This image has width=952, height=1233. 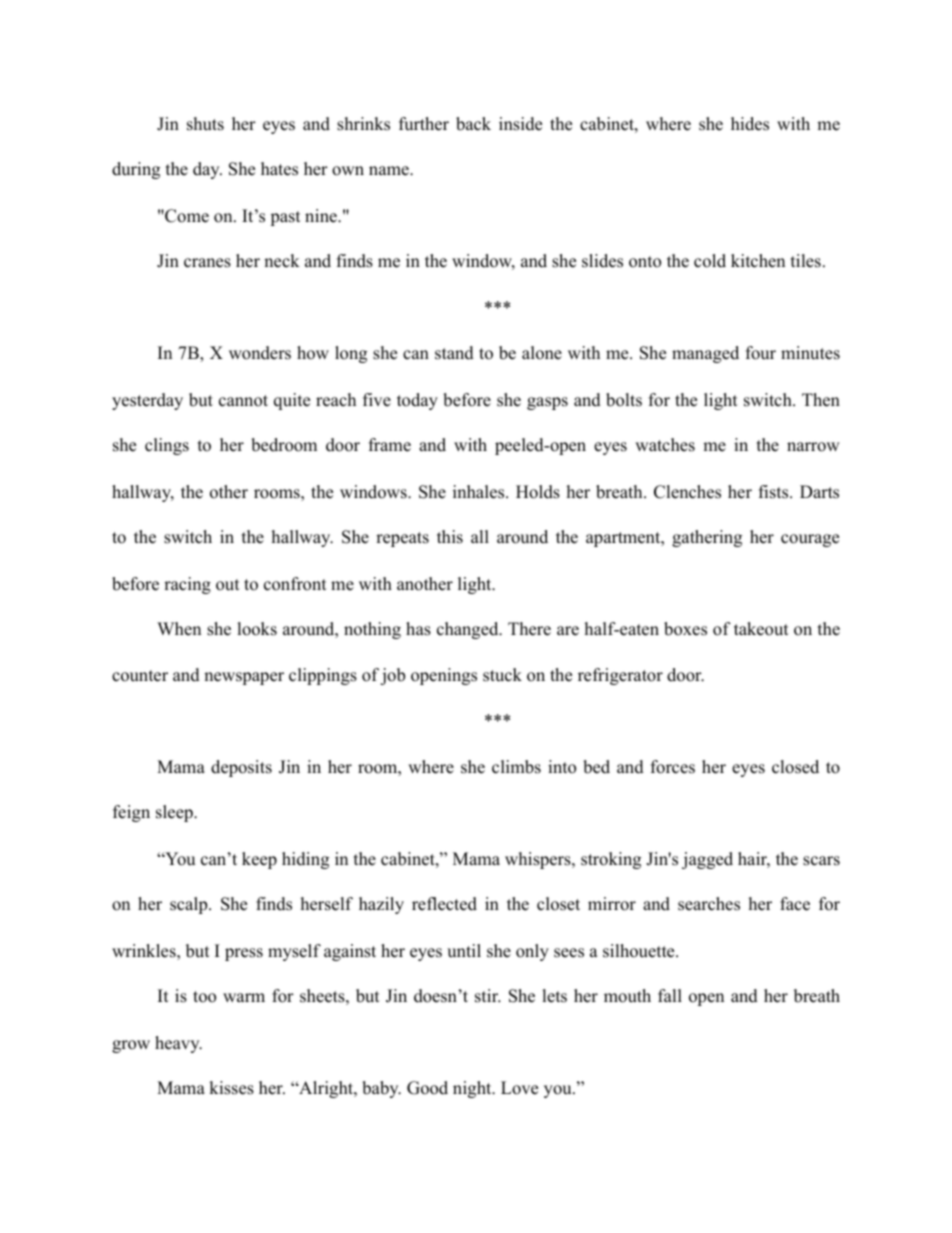 What do you see at coordinates (516, 767) in the image?
I see `climbs` at bounding box center [516, 767].
